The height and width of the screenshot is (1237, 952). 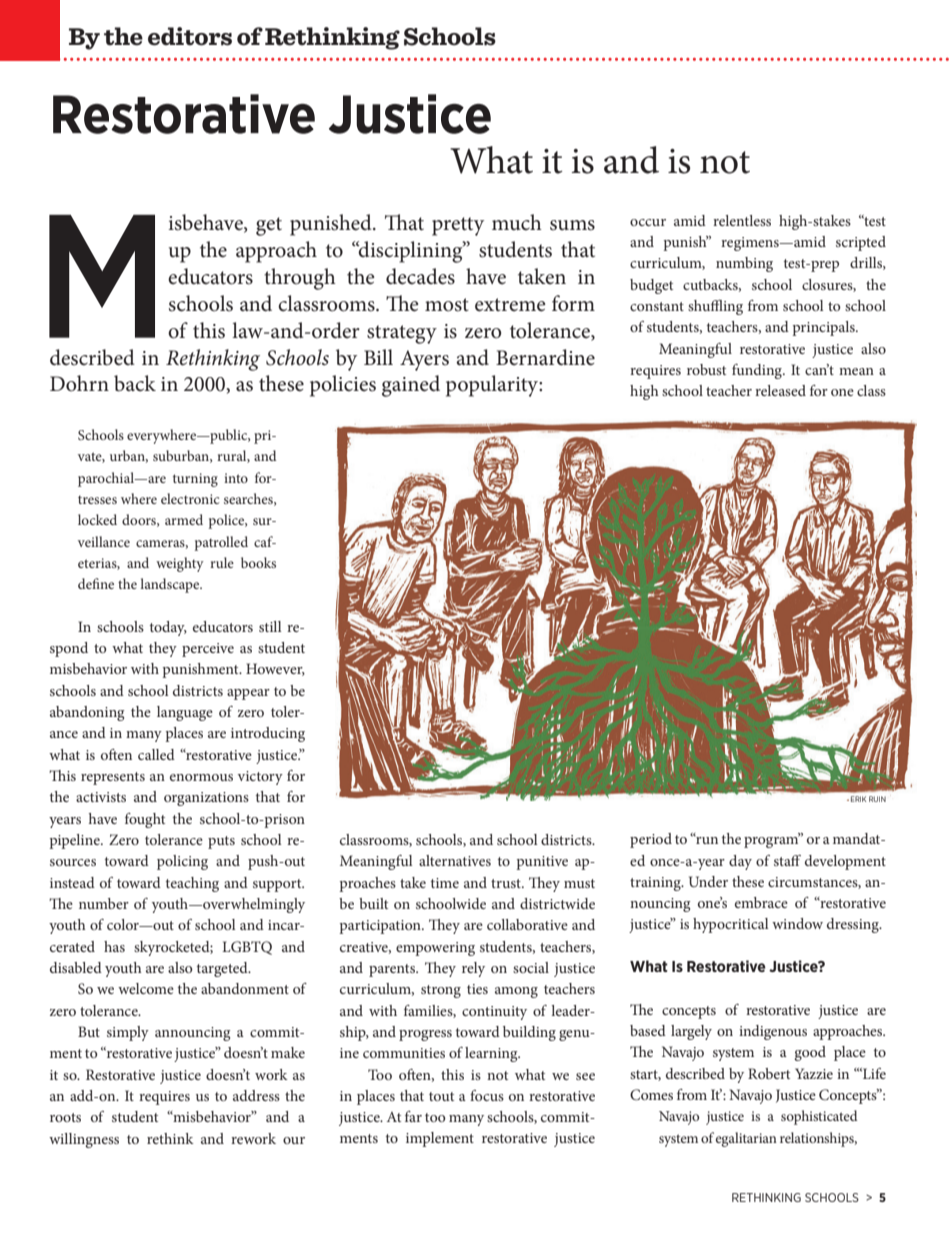 What do you see at coordinates (455, 860) in the screenshot?
I see `alternatives` at bounding box center [455, 860].
